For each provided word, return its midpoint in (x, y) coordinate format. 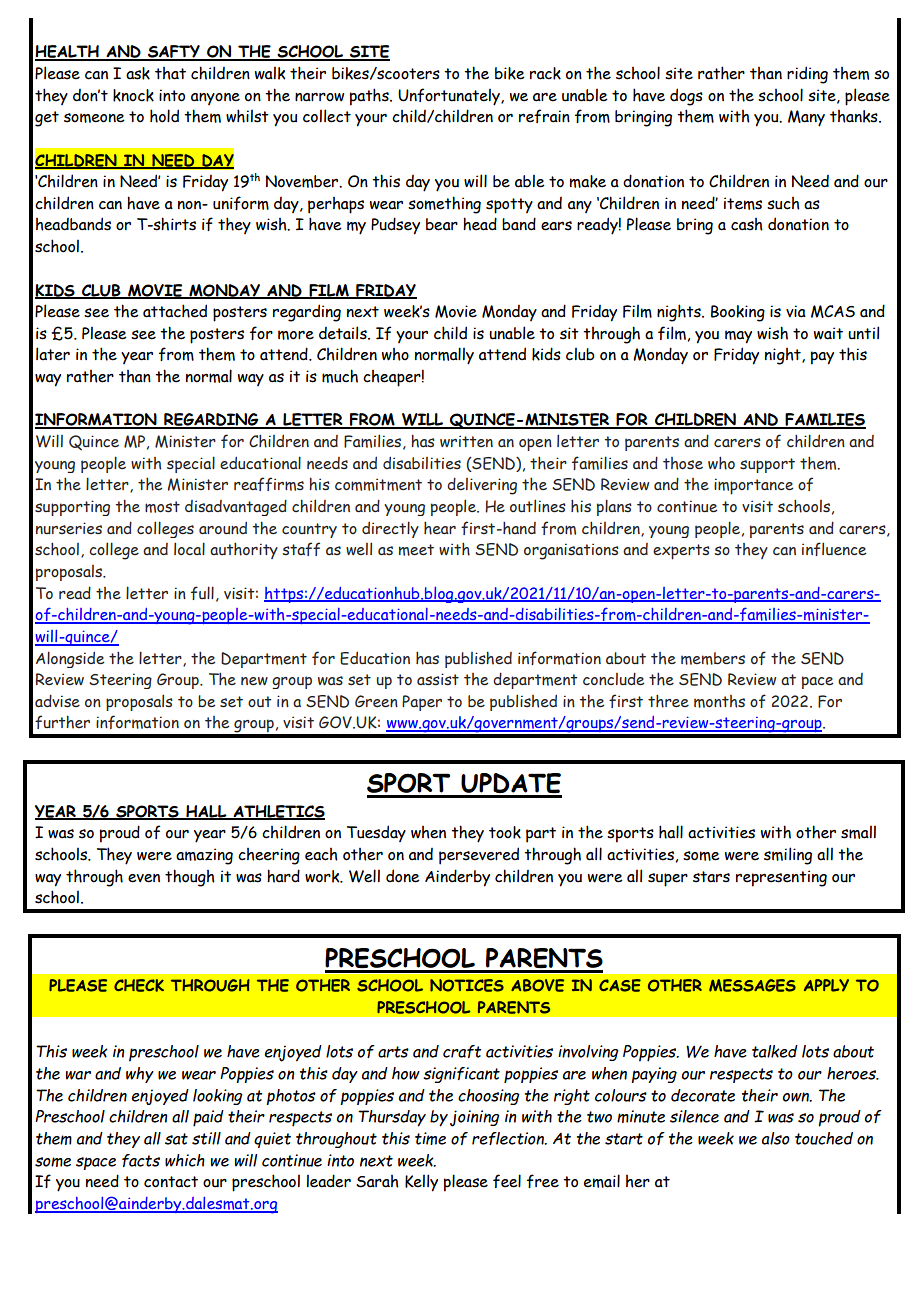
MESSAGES (752, 985)
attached (175, 311)
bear (442, 224)
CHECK (139, 985)
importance (753, 486)
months (719, 701)
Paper (422, 703)
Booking (738, 313)
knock (133, 95)
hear (440, 528)
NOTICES (467, 985)
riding (807, 75)
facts (141, 1160)
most (162, 507)
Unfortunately (450, 97)
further (62, 722)
